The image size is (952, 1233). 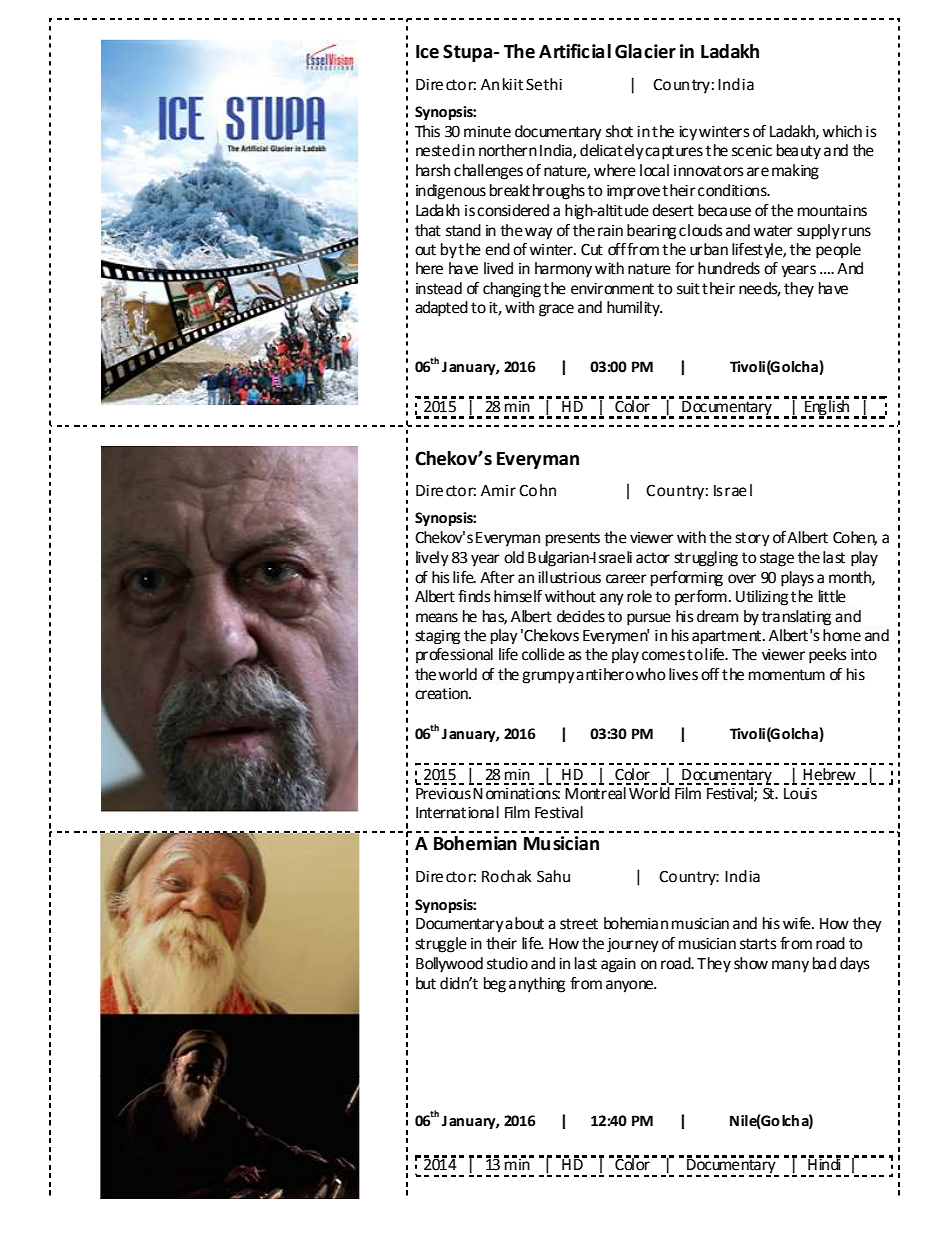 What do you see at coordinates (457, 812) in the screenshot?
I see `International` at bounding box center [457, 812].
